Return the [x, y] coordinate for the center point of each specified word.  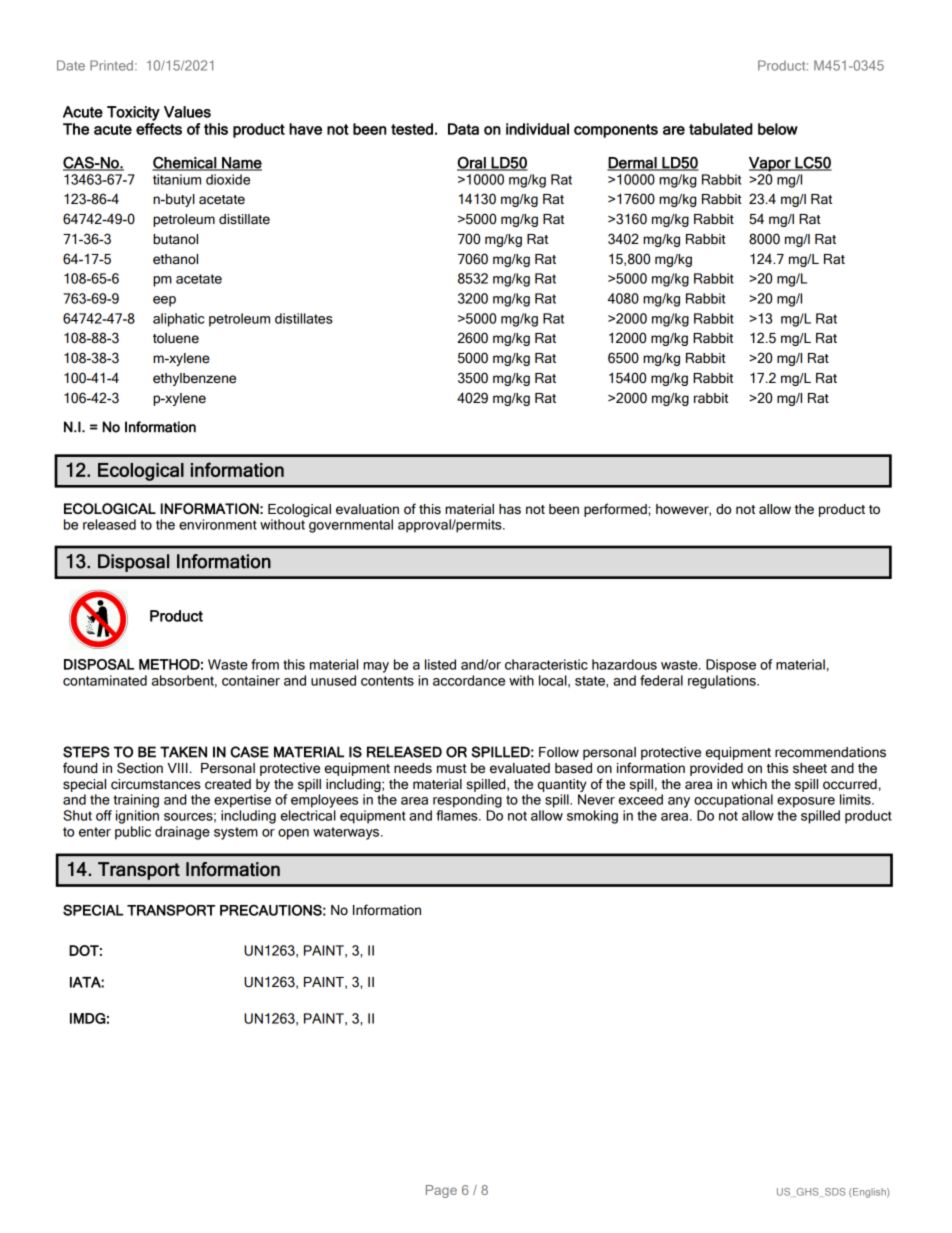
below [778, 129]
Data [463, 129]
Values [187, 112]
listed [440, 664]
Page [441, 1191]
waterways [347, 833]
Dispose [731, 666]
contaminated [105, 680]
